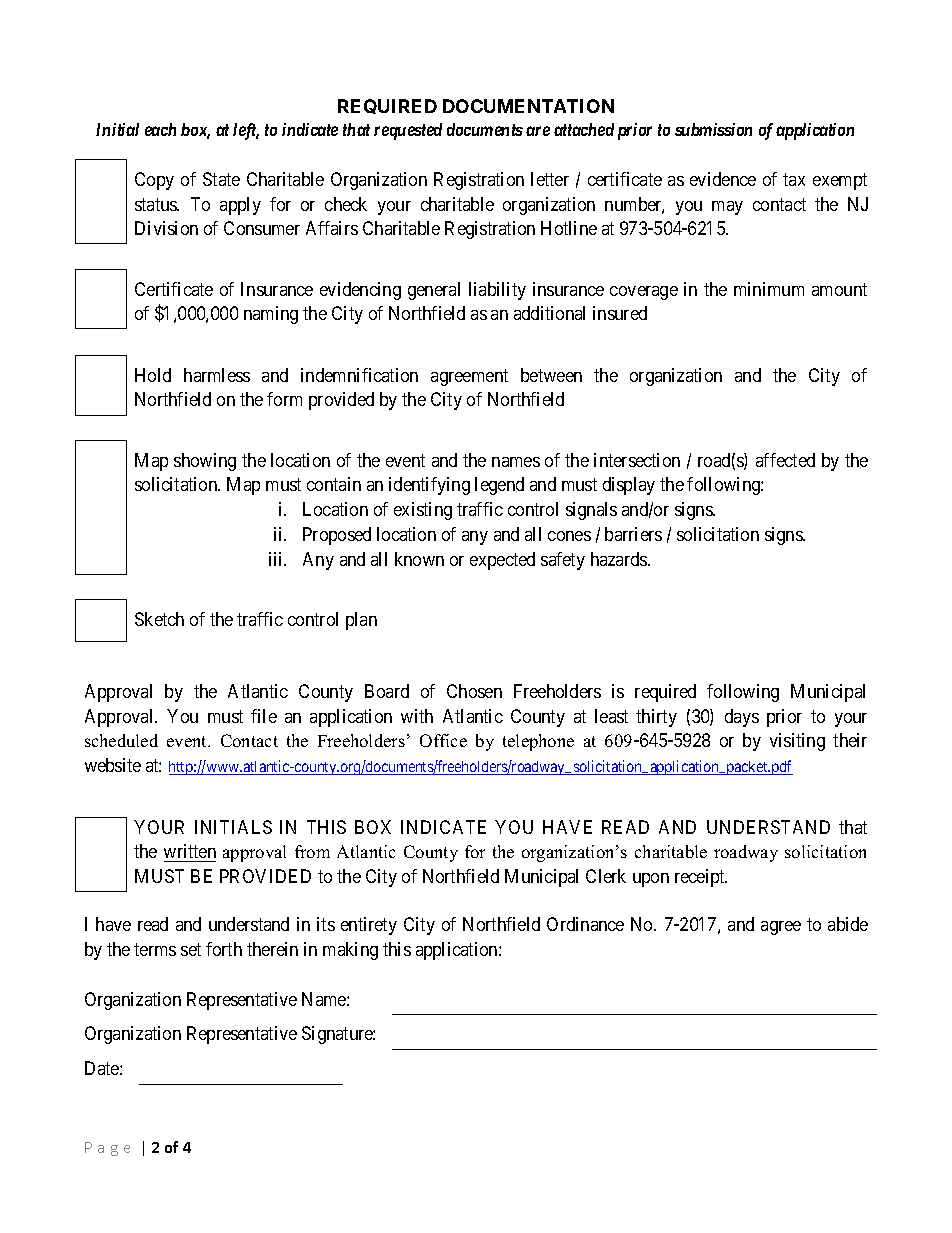  Describe the element at coordinates (205, 462) in the screenshot. I see `showing` at that location.
